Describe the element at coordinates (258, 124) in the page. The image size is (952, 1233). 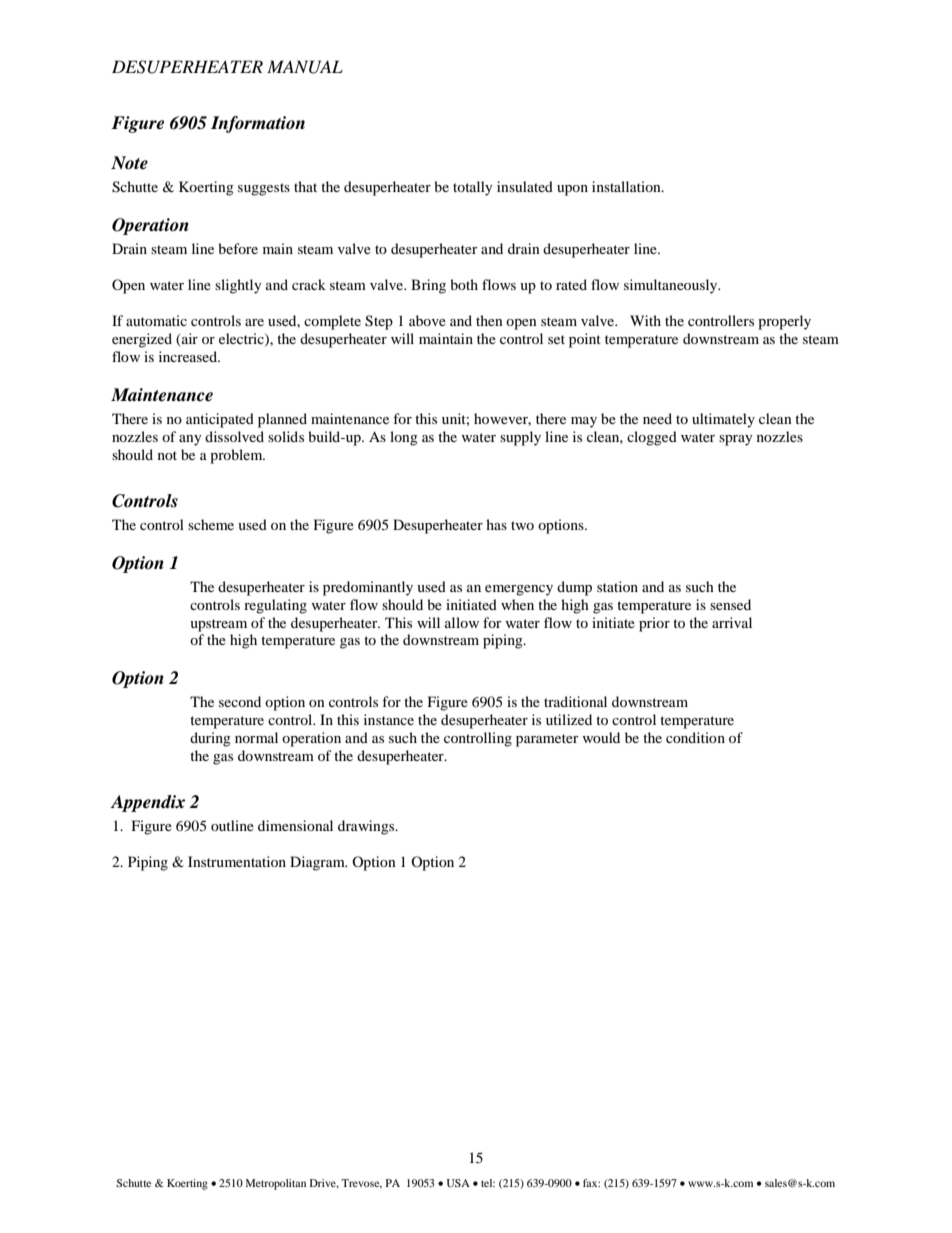
I see `Information` at that location.
